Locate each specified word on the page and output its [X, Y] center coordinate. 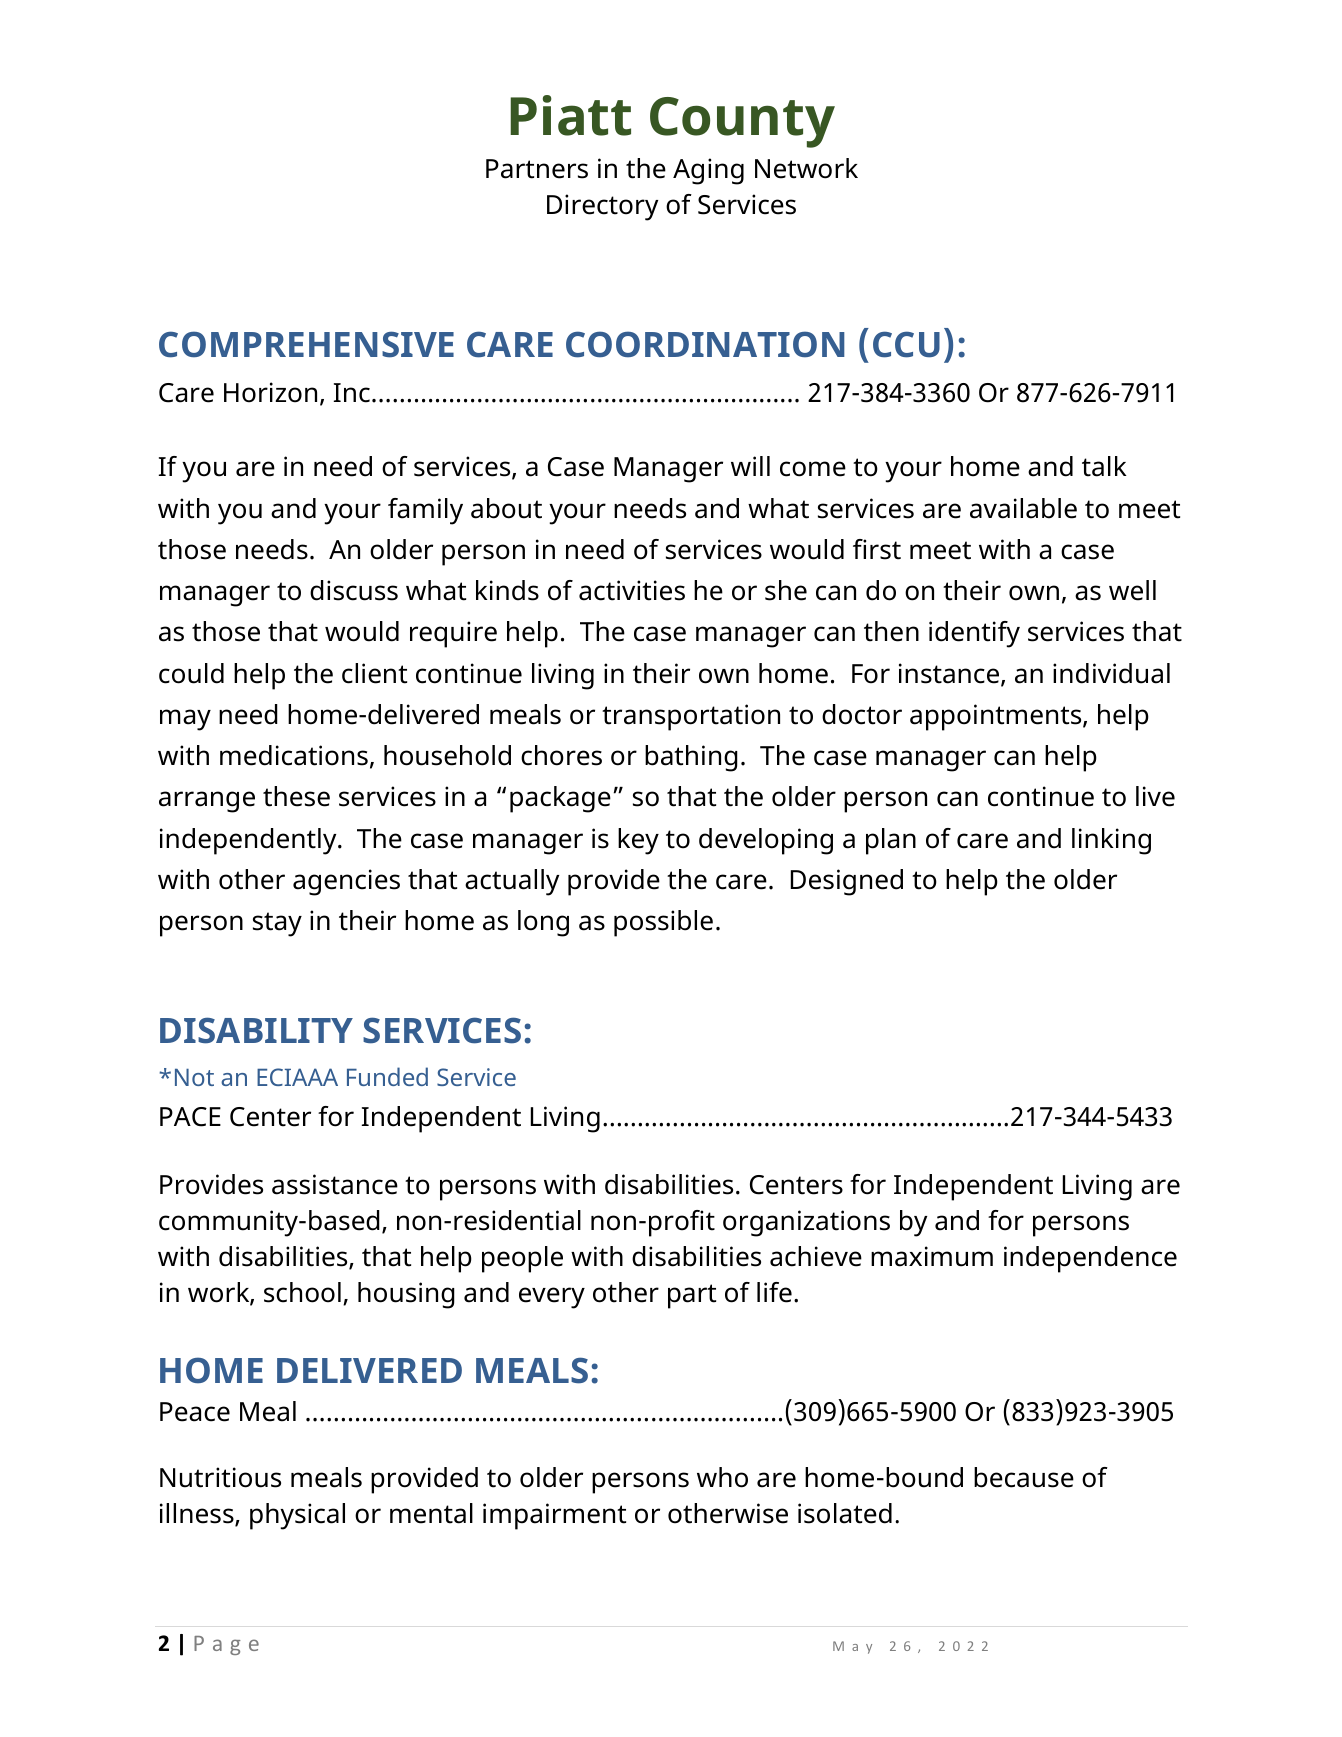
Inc [352, 393]
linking [1111, 841]
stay [277, 924]
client [374, 673]
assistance [335, 1184]
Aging [708, 171]
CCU [906, 344]
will [750, 466]
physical [297, 1516]
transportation [691, 717]
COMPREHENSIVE [306, 344]
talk [1104, 466]
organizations [806, 1223]
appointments [997, 717]
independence [1090, 1259]
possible [663, 923]
